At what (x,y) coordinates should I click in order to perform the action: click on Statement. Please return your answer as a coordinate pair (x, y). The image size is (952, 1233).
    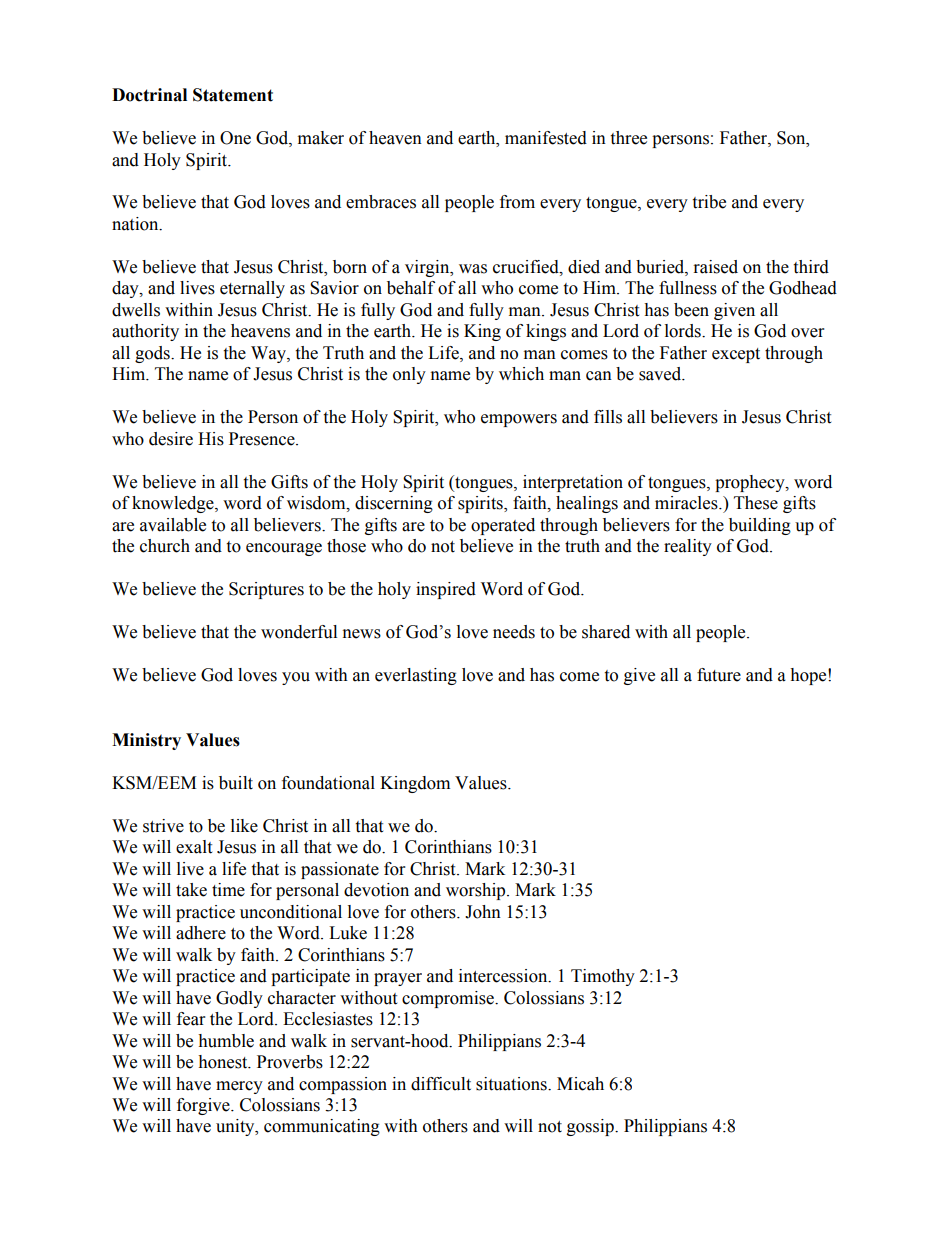
    Looking at the image, I should click on (233, 95).
